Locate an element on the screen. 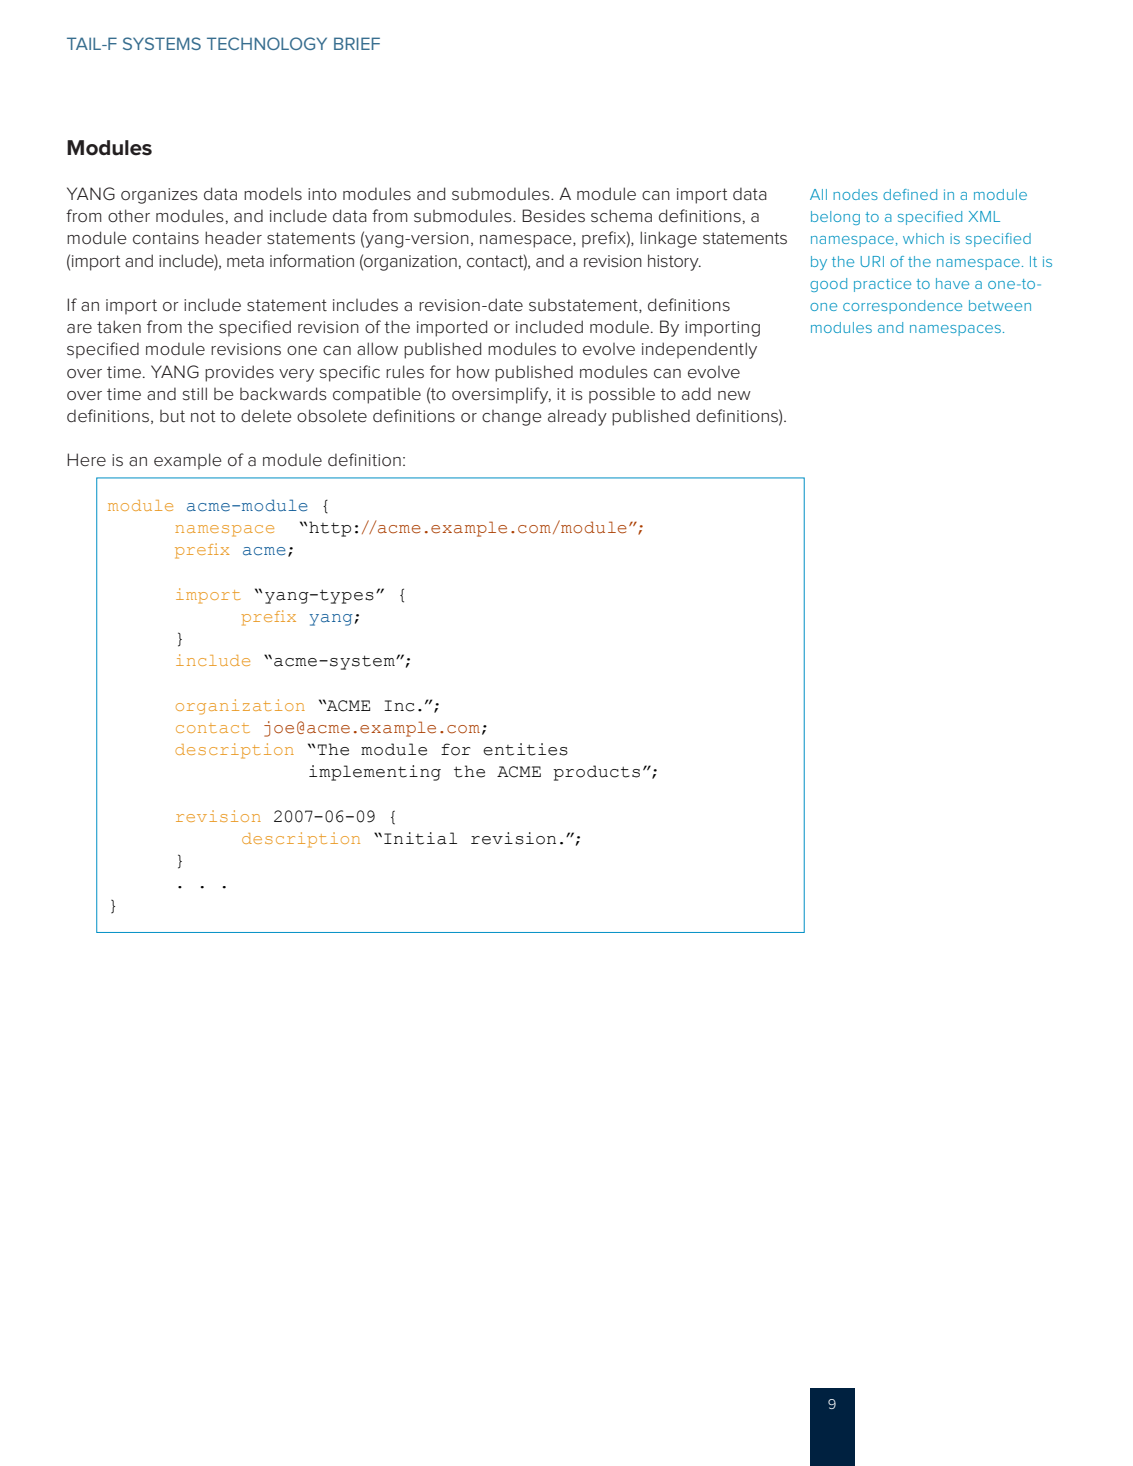 The height and width of the screenshot is (1466, 1133). taken is located at coordinates (119, 326).
